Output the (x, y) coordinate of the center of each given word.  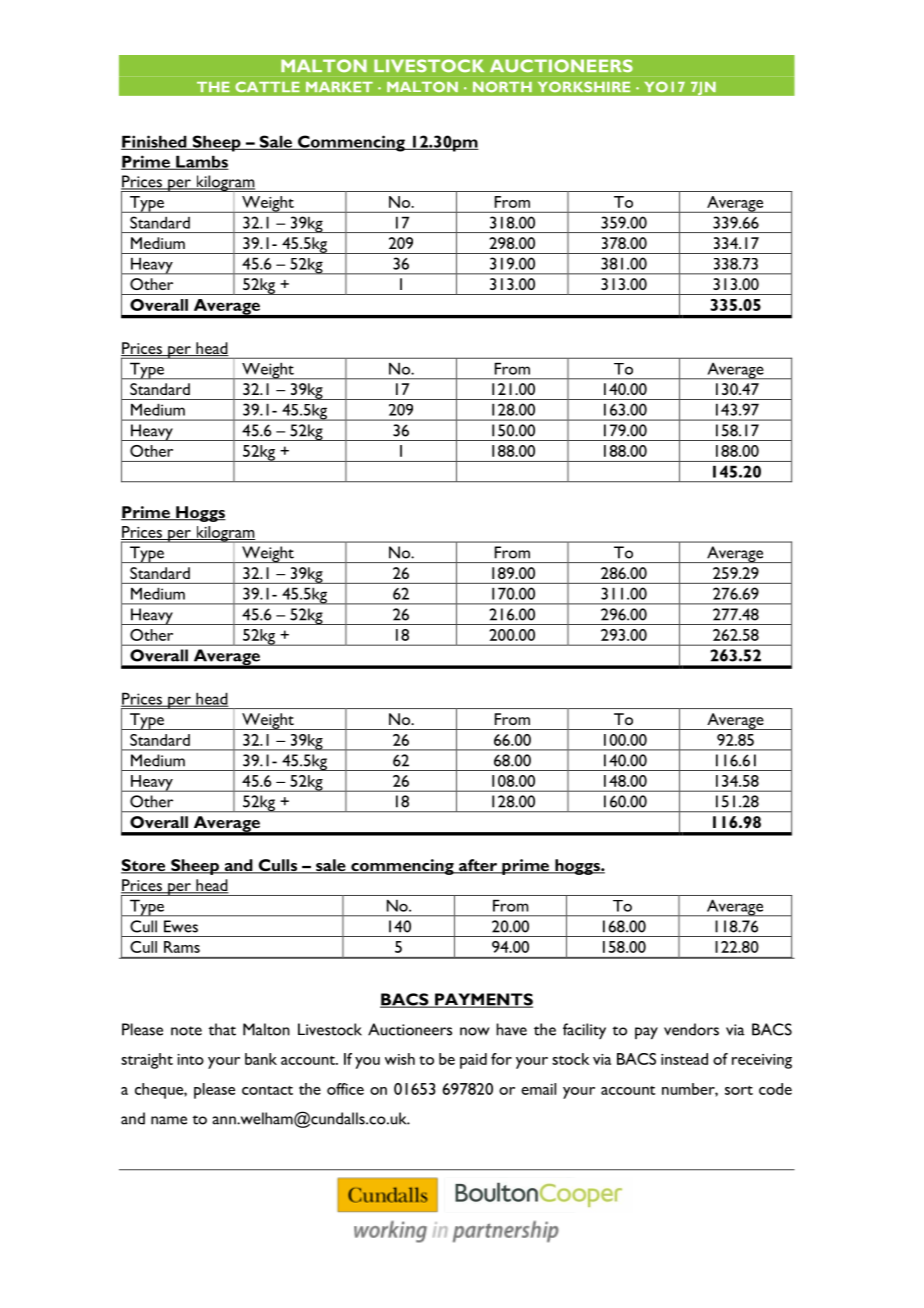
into (191, 1059)
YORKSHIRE (584, 87)
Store (144, 866)
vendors (691, 1029)
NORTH (502, 87)
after (478, 866)
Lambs (201, 162)
